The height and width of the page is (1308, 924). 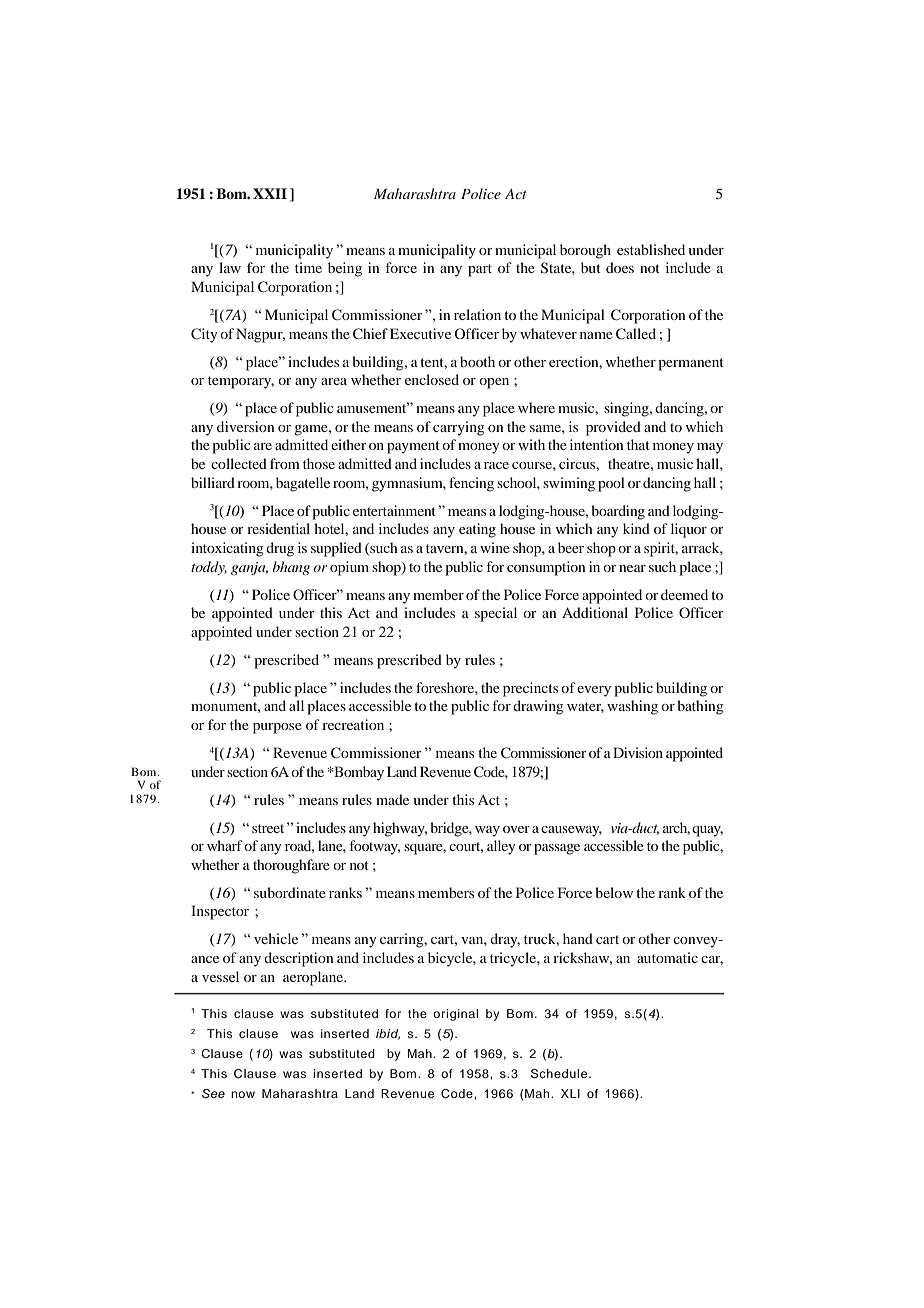 What do you see at coordinates (638, 444) in the page?
I see `that` at bounding box center [638, 444].
